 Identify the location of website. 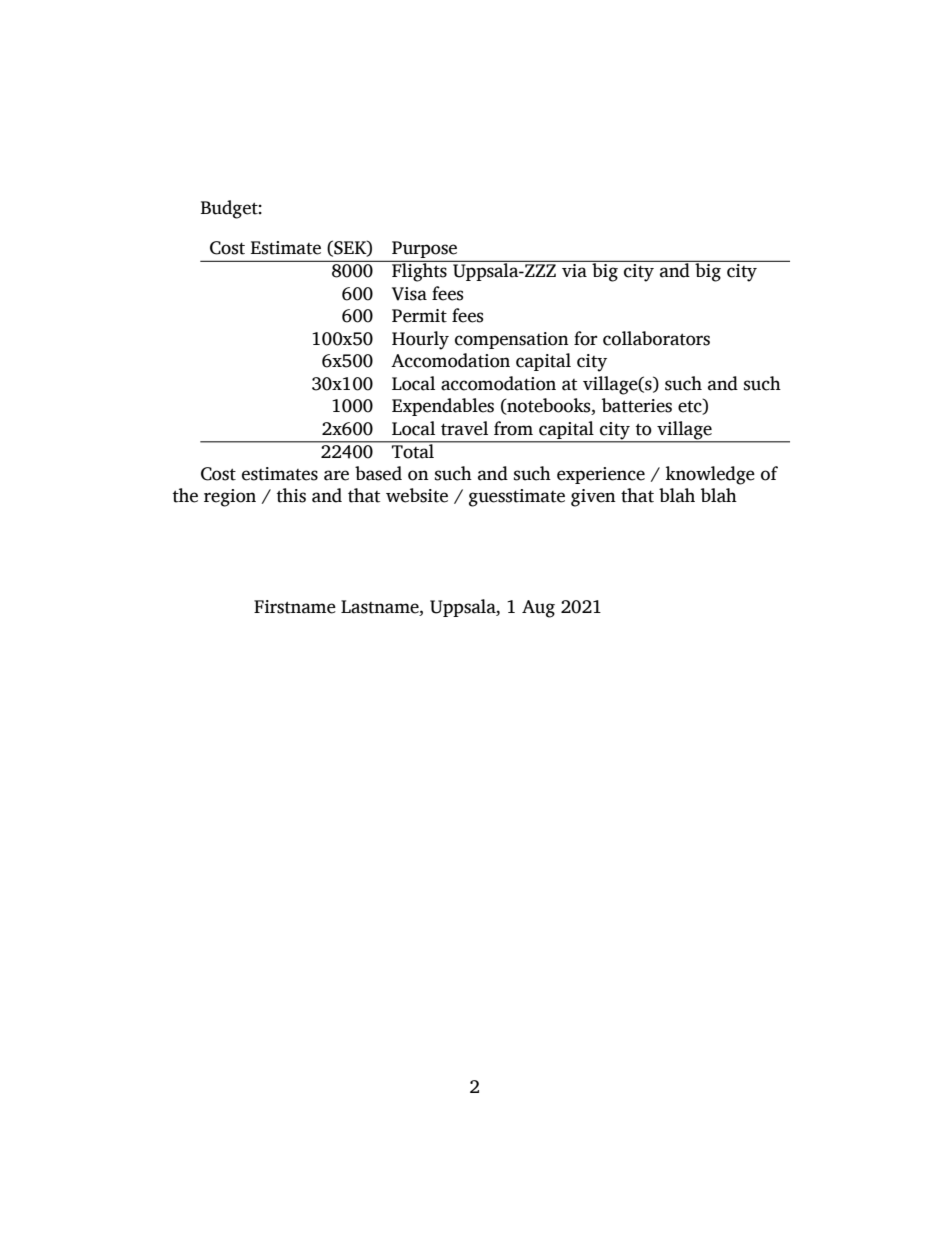
(417, 495).
